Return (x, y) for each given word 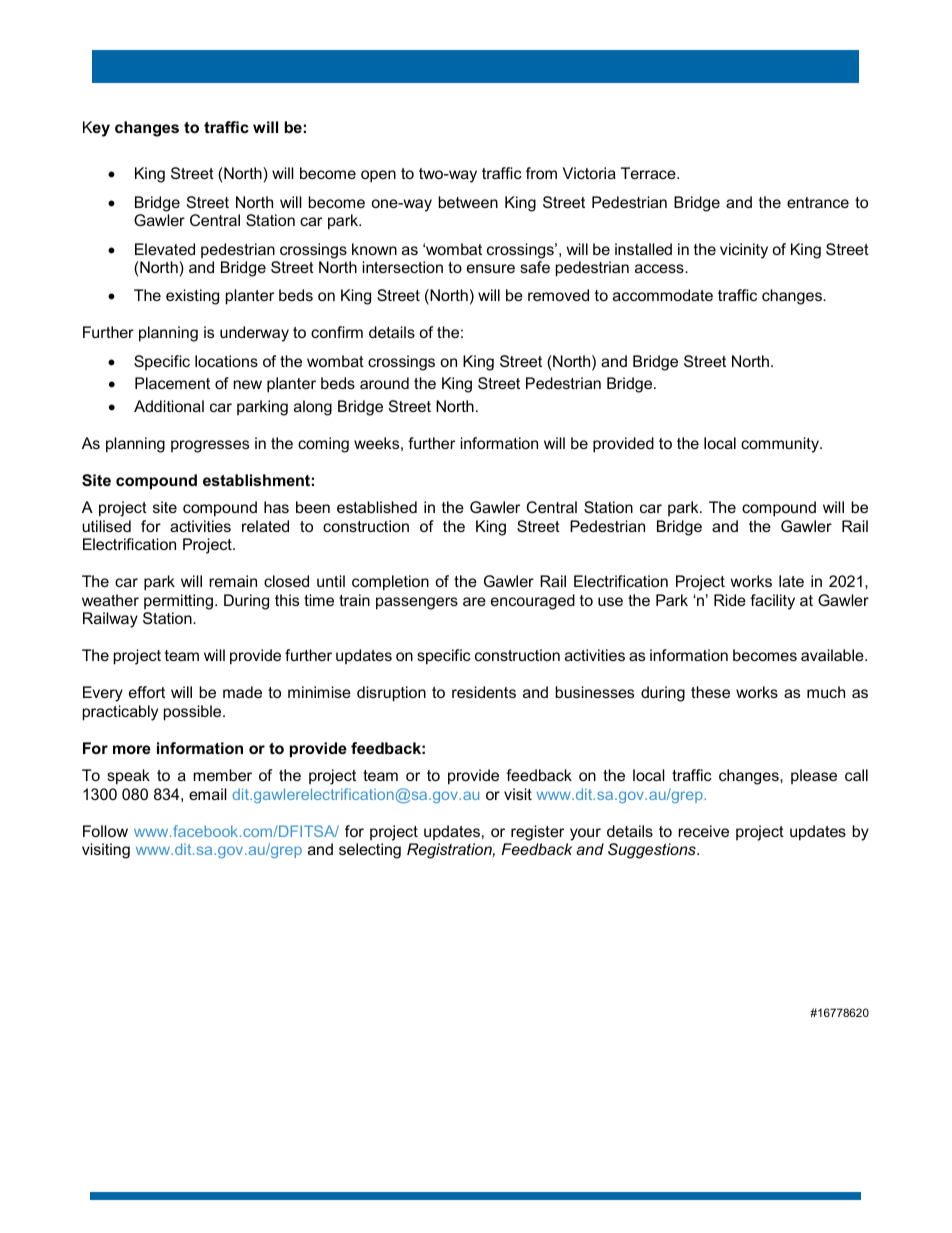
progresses (210, 446)
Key (96, 129)
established (377, 507)
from (541, 173)
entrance (818, 202)
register (537, 833)
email (208, 794)
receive (703, 831)
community (781, 445)
